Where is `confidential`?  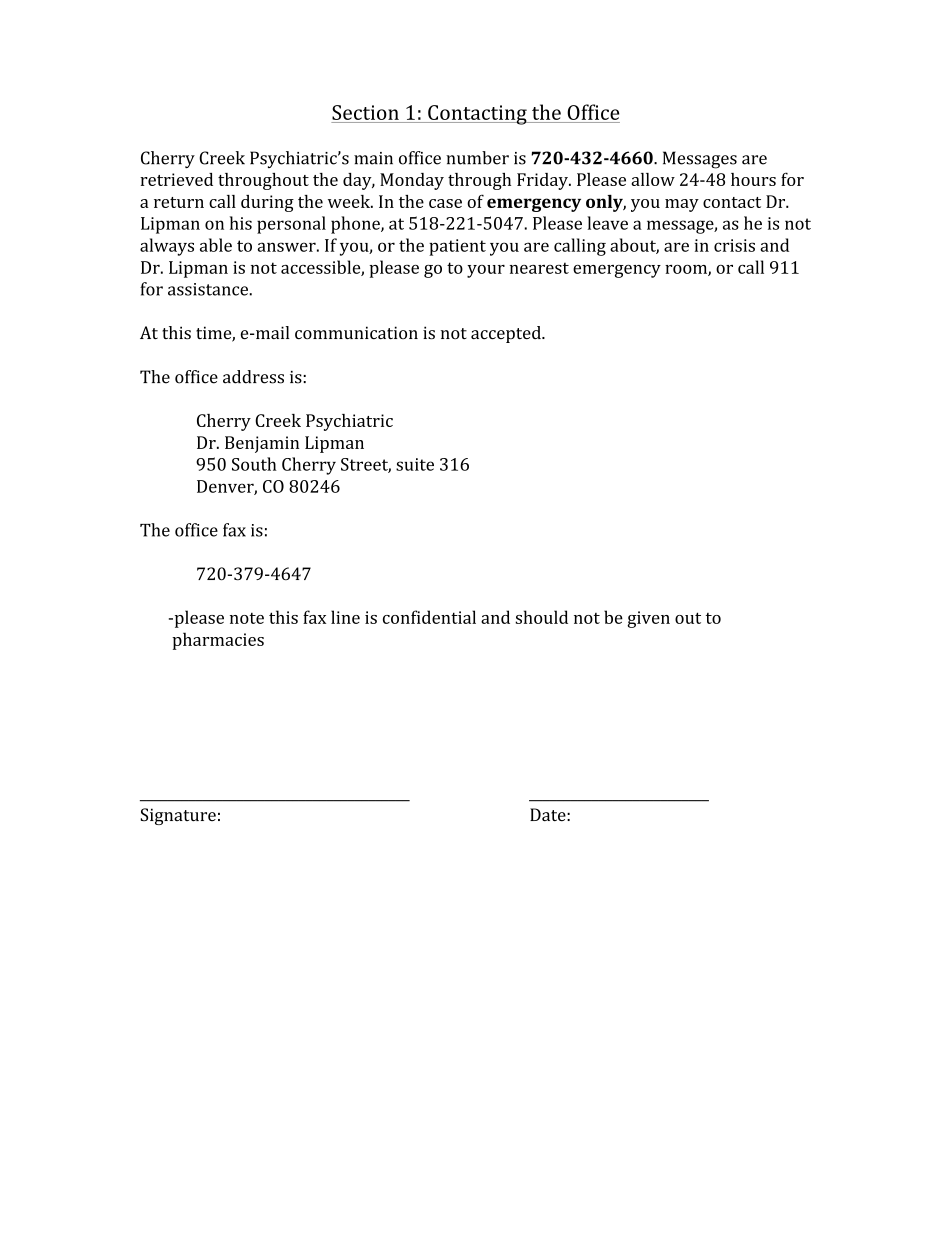 confidential is located at coordinates (429, 617).
